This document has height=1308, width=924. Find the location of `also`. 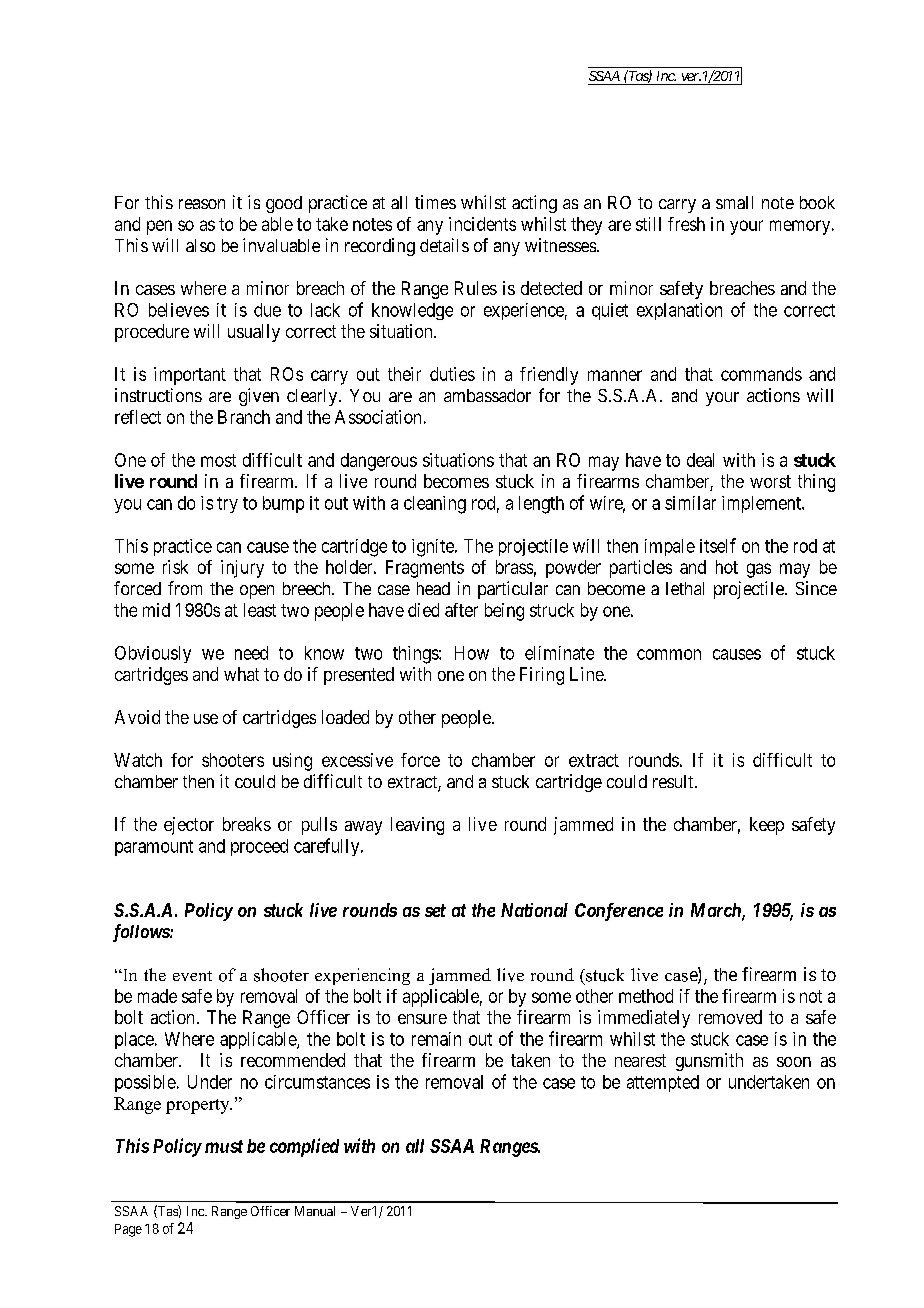

also is located at coordinates (200, 245).
